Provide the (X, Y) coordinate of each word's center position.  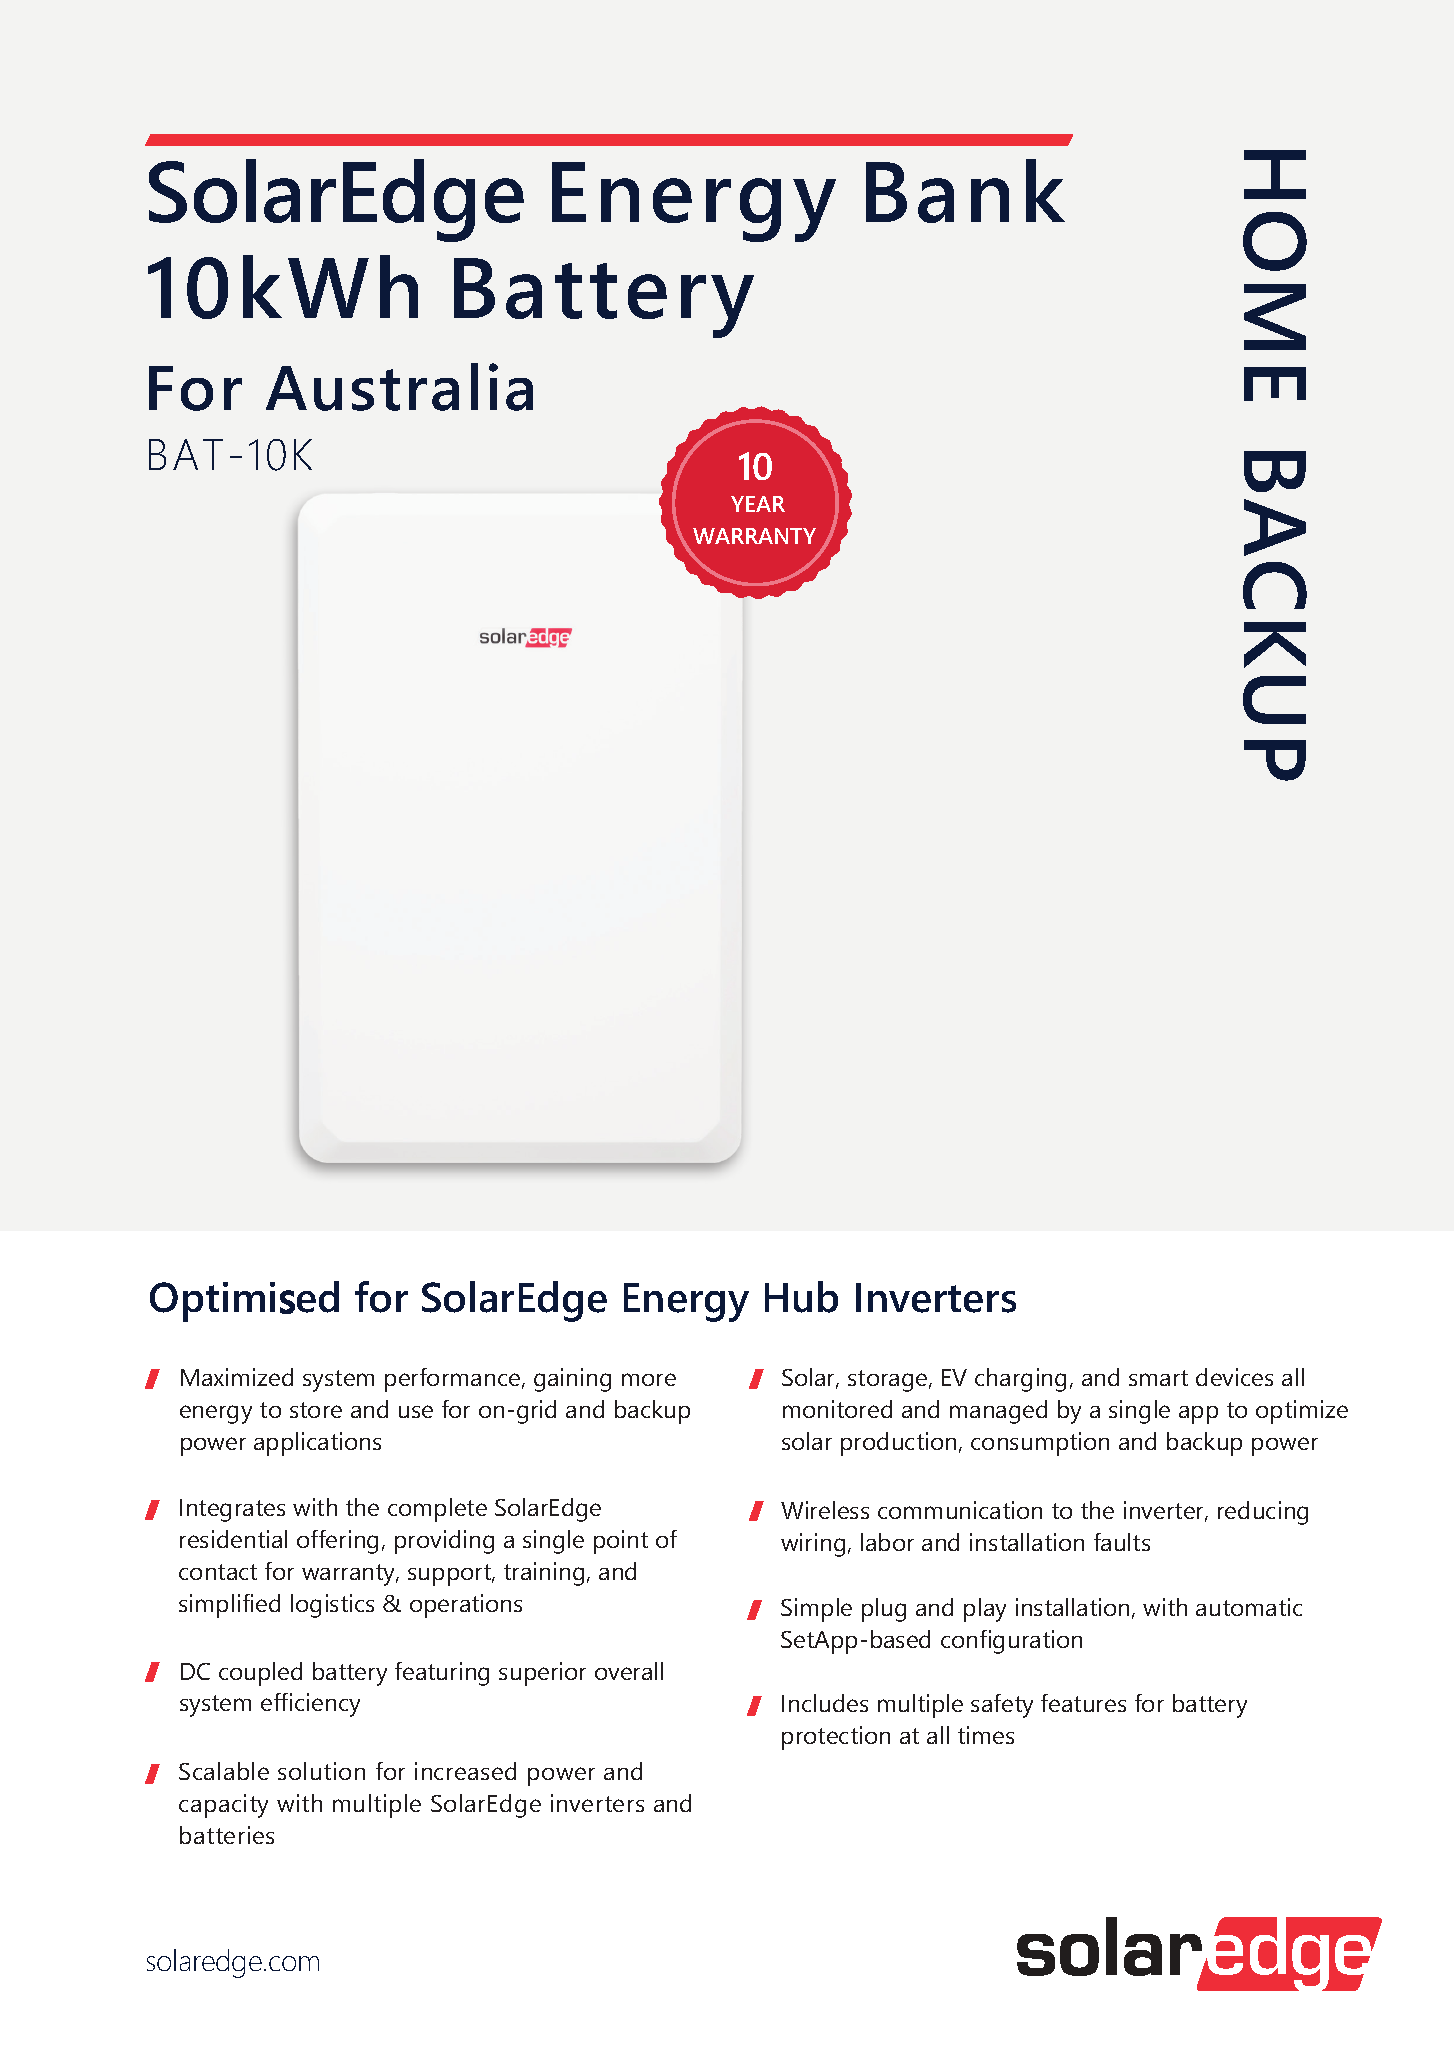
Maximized (237, 1377)
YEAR (758, 504)
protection (836, 1738)
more (649, 1379)
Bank (965, 191)
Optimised (244, 1301)
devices (1234, 1377)
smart (1158, 1378)
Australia (399, 387)
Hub (801, 1297)
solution (321, 1771)
